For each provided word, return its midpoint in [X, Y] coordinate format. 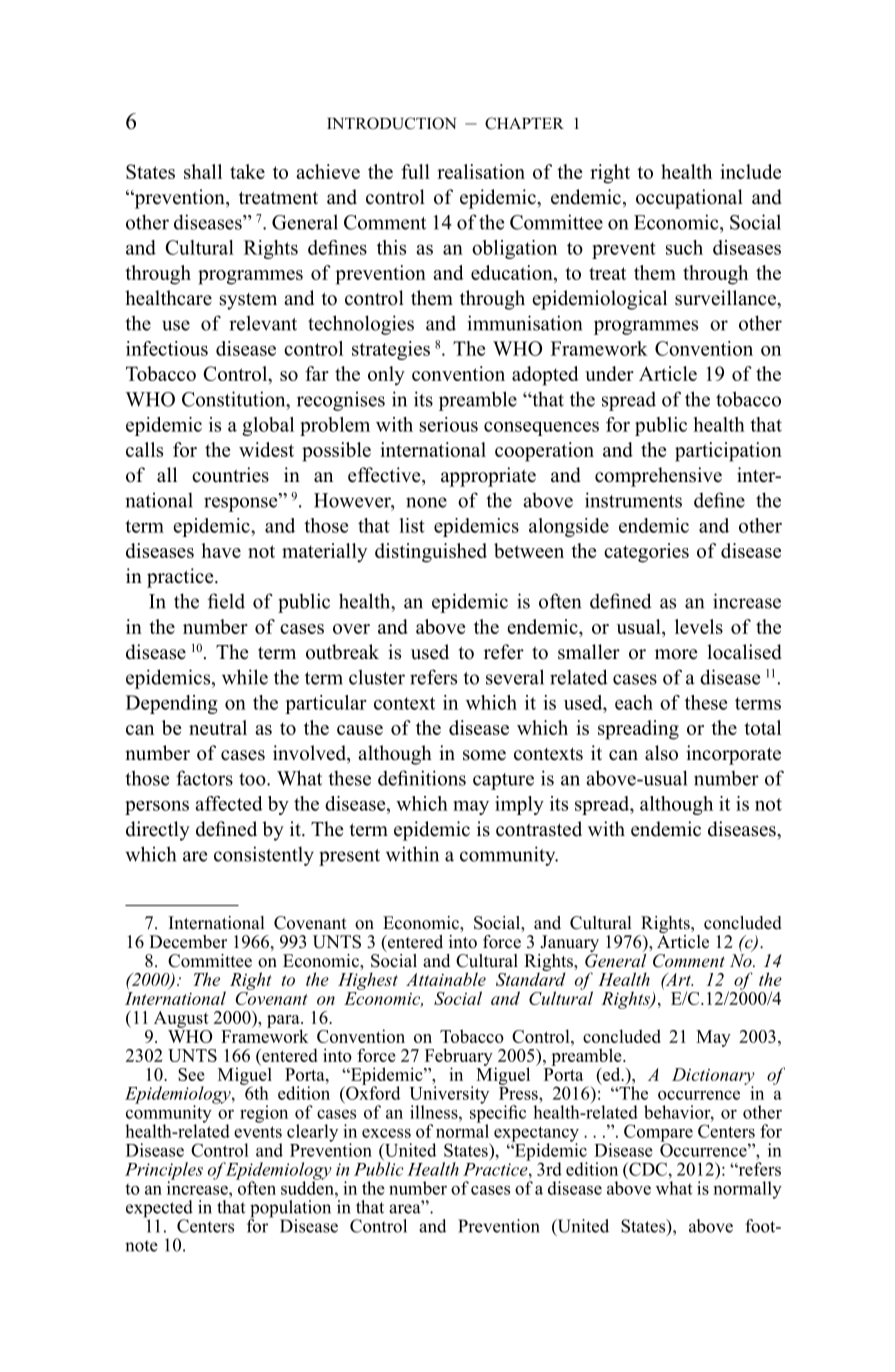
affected [229, 803]
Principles [164, 1172]
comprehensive [658, 477]
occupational [689, 199]
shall [203, 171]
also [661, 753]
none [426, 502]
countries [230, 475]
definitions [422, 778]
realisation [481, 171]
